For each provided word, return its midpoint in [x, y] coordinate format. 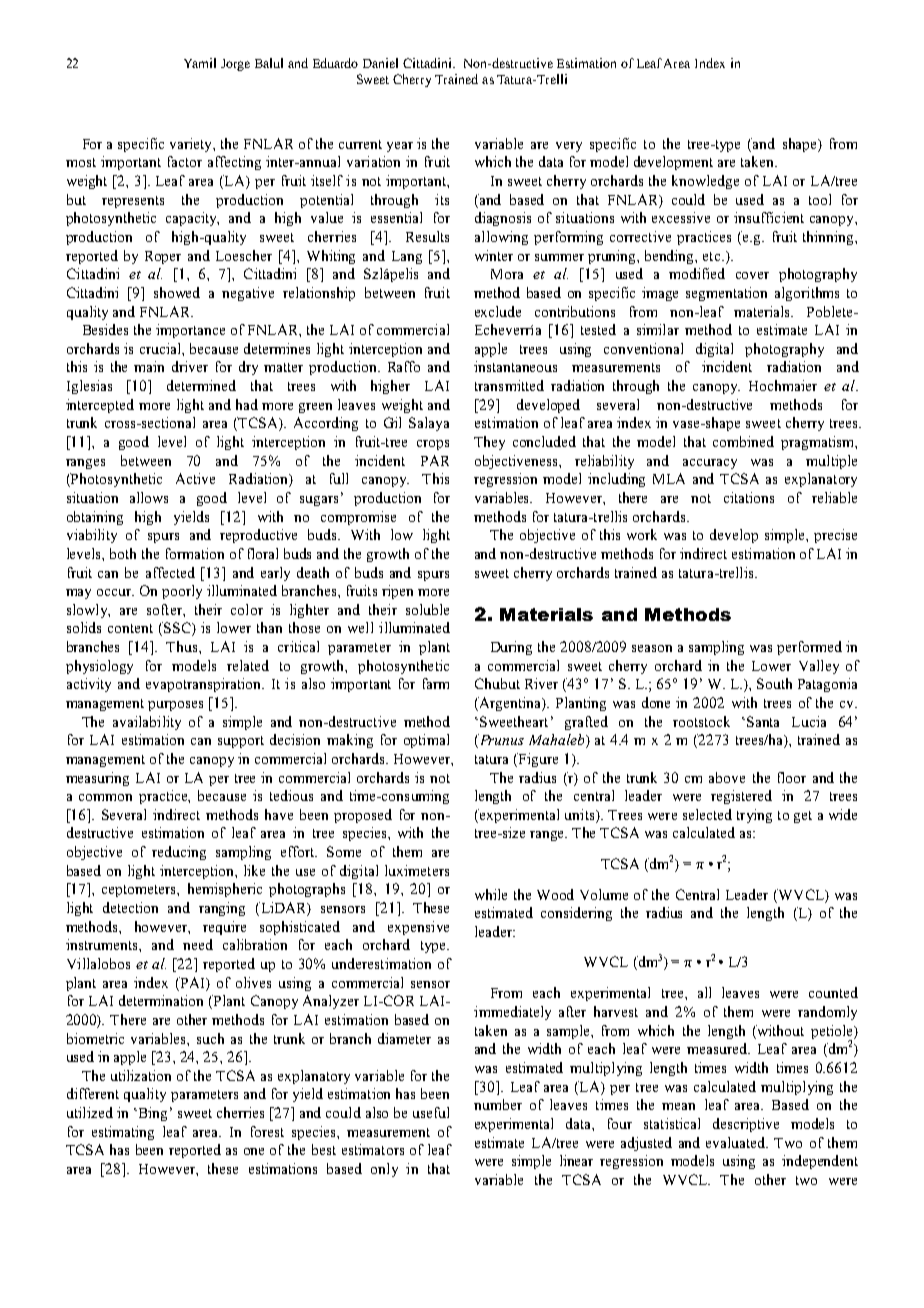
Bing [151, 1114]
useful [431, 1112]
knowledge [705, 182]
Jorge [235, 65]
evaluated [737, 1142]
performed [809, 648]
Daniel [380, 63]
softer [165, 609]
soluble [427, 609]
